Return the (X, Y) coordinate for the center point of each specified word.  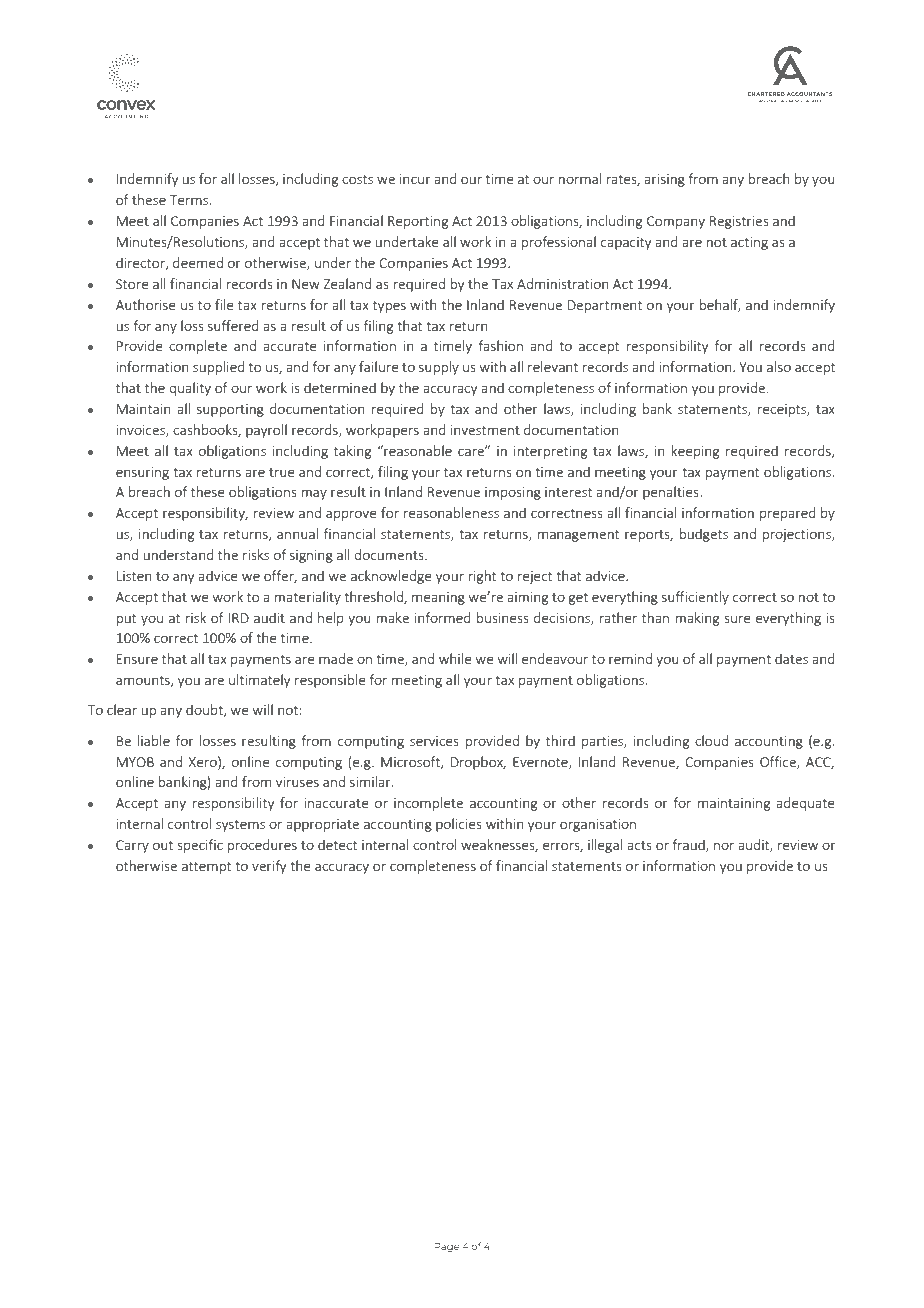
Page (447, 1247)
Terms (190, 200)
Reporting (418, 222)
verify (269, 867)
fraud (690, 845)
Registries (739, 222)
